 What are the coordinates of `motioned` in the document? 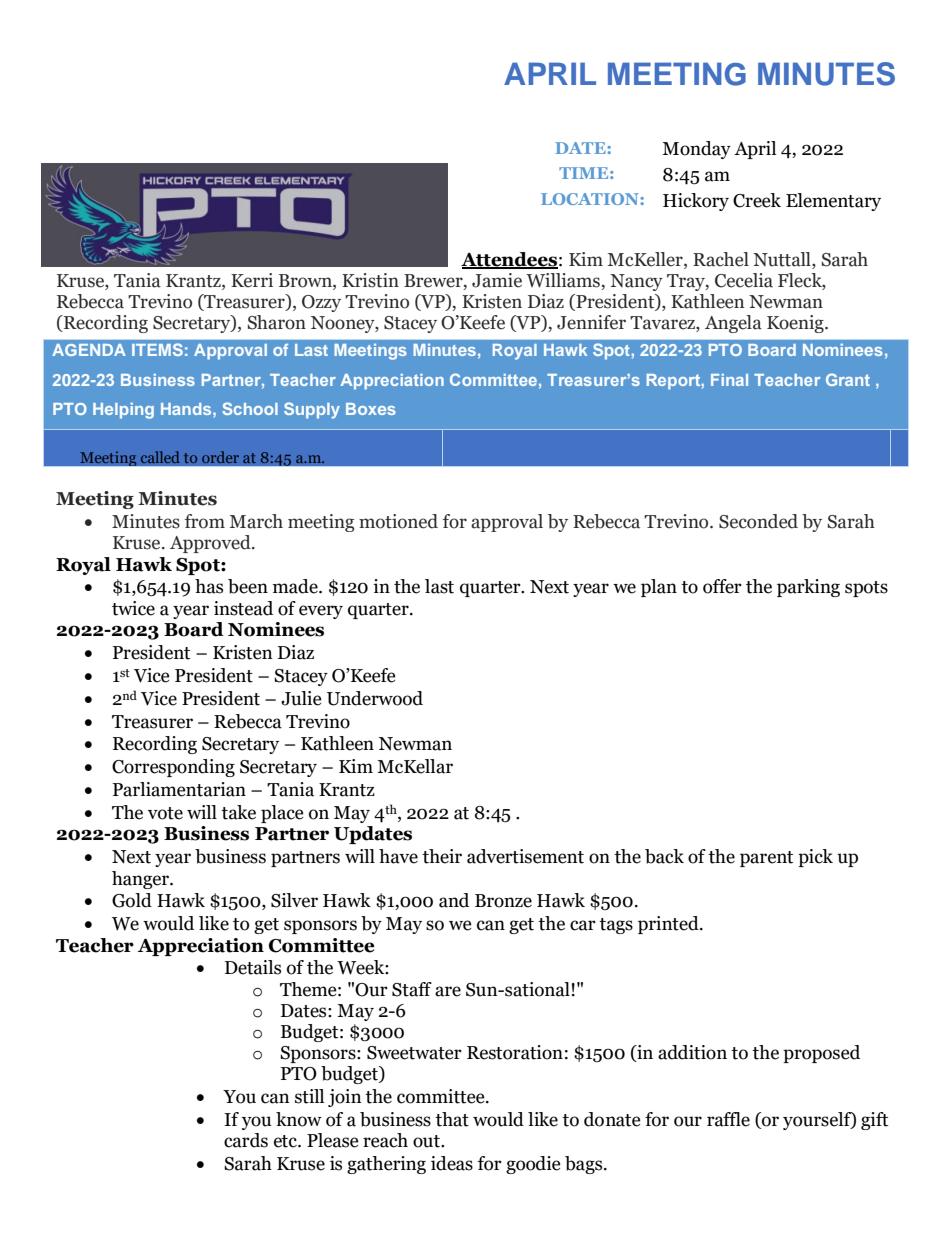 It's located at (398, 521).
